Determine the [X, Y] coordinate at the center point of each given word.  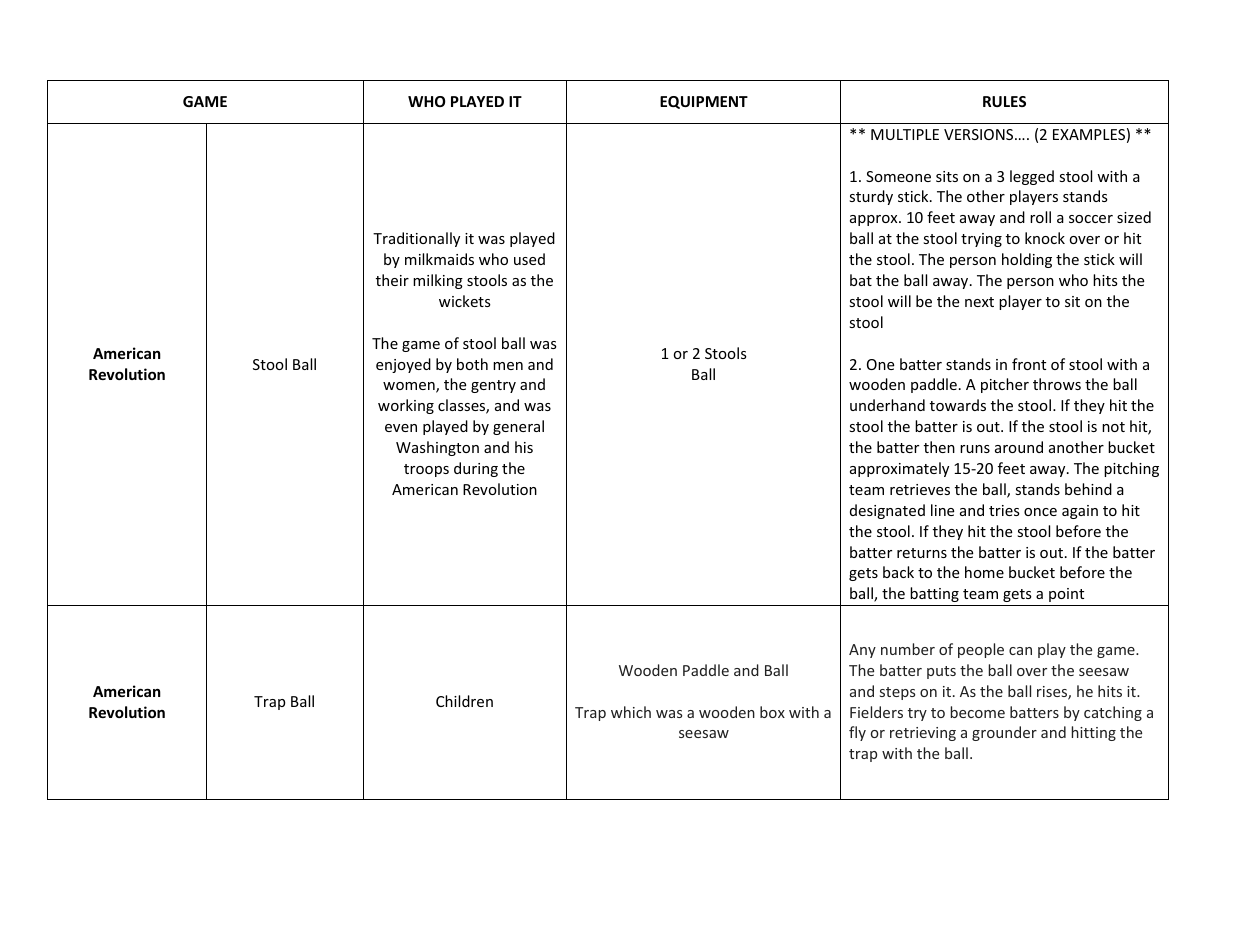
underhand [887, 405]
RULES [1004, 101]
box [772, 712]
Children [464, 701]
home [984, 572]
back [898, 572]
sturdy [871, 197]
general [518, 427]
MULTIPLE [905, 134]
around [1019, 447]
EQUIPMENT [704, 102]
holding [1027, 260]
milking [438, 281]
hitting [1093, 733]
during [476, 469]
